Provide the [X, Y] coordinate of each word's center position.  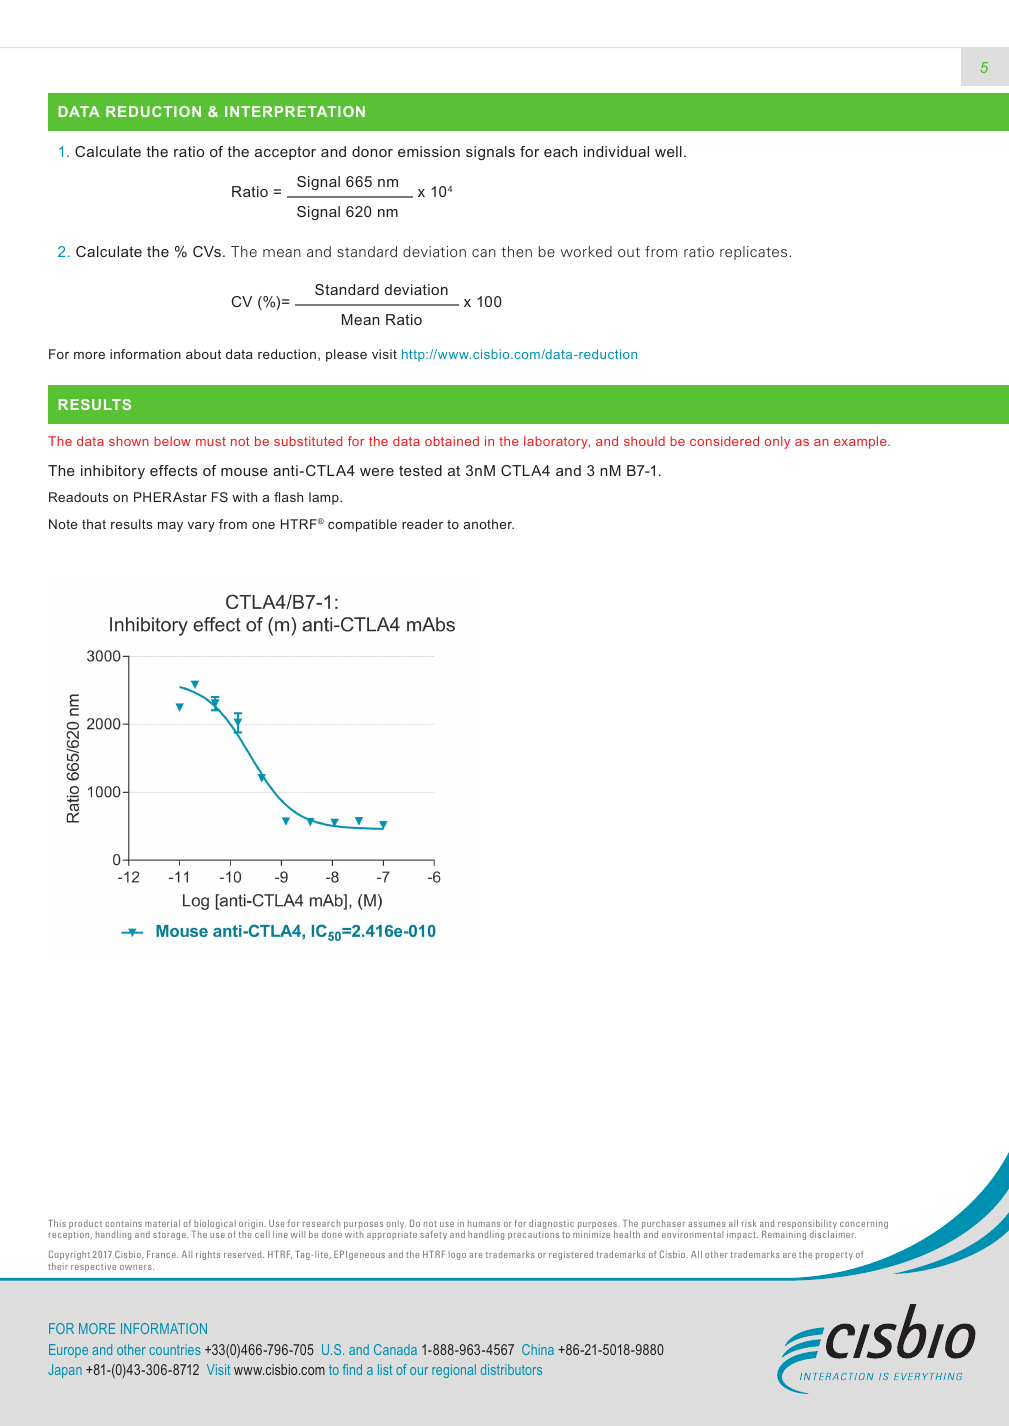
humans [484, 1223]
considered [724, 441]
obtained [452, 441]
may [170, 527]
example [861, 442]
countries [175, 1349]
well [668, 151]
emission [429, 151]
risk [749, 1223]
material [162, 1223]
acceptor [285, 153]
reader [422, 524]
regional [454, 1371]
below [172, 441]
